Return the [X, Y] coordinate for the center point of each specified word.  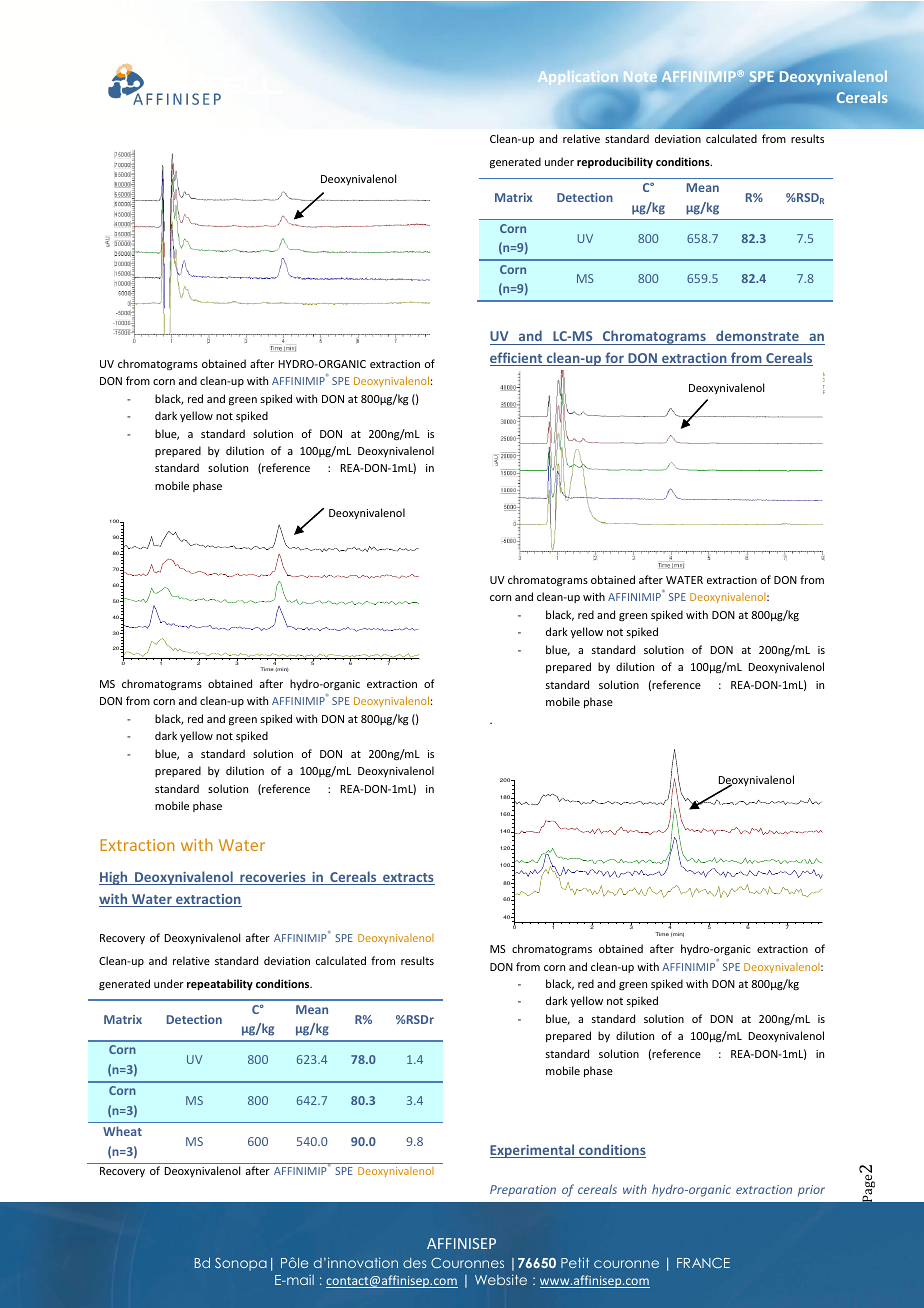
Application [578, 78]
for [614, 359]
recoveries [273, 878]
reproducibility [615, 163]
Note [640, 77]
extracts [408, 879]
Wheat [122, 1131]
